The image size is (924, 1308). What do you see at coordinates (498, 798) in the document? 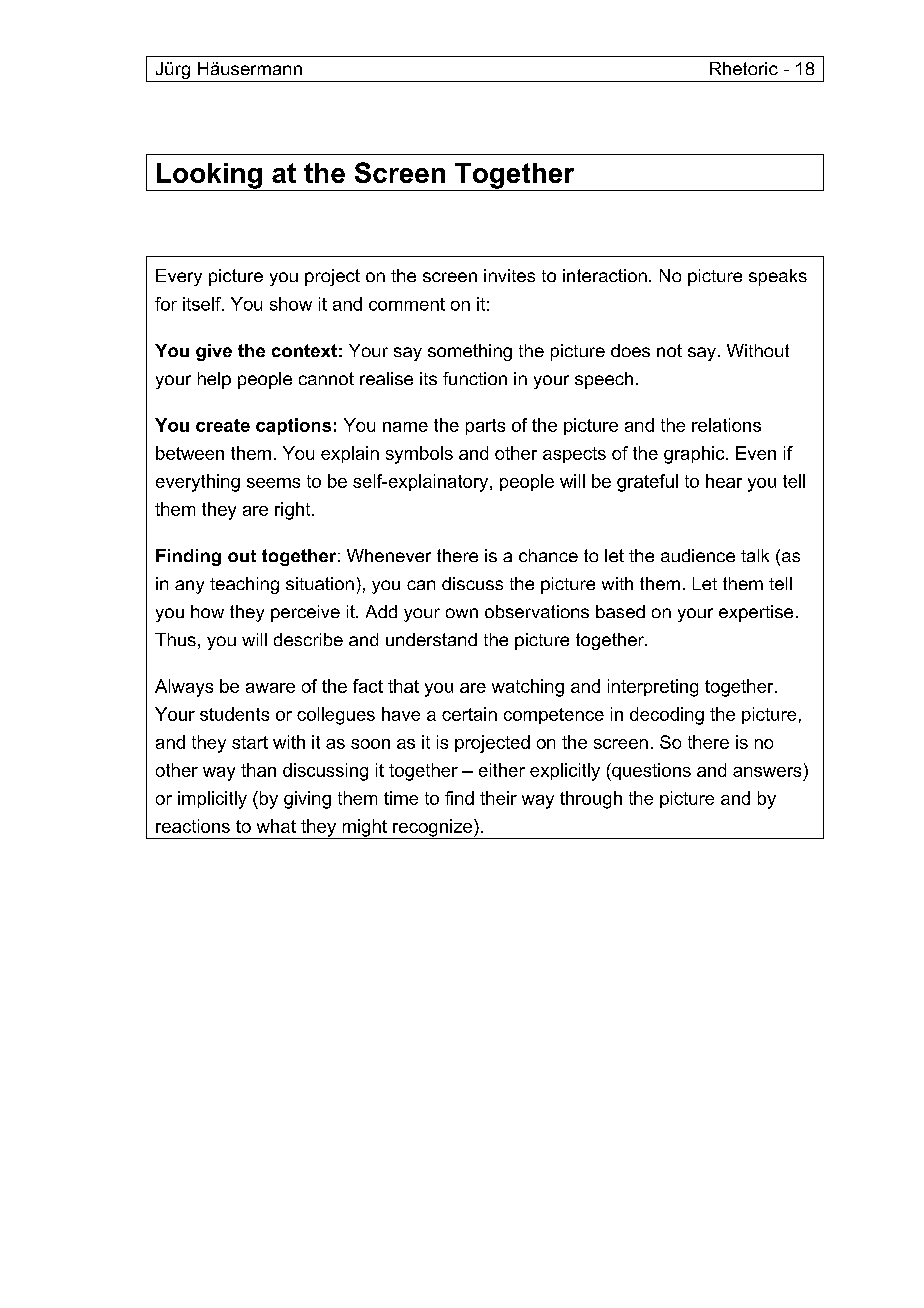
I see `their` at bounding box center [498, 798].
